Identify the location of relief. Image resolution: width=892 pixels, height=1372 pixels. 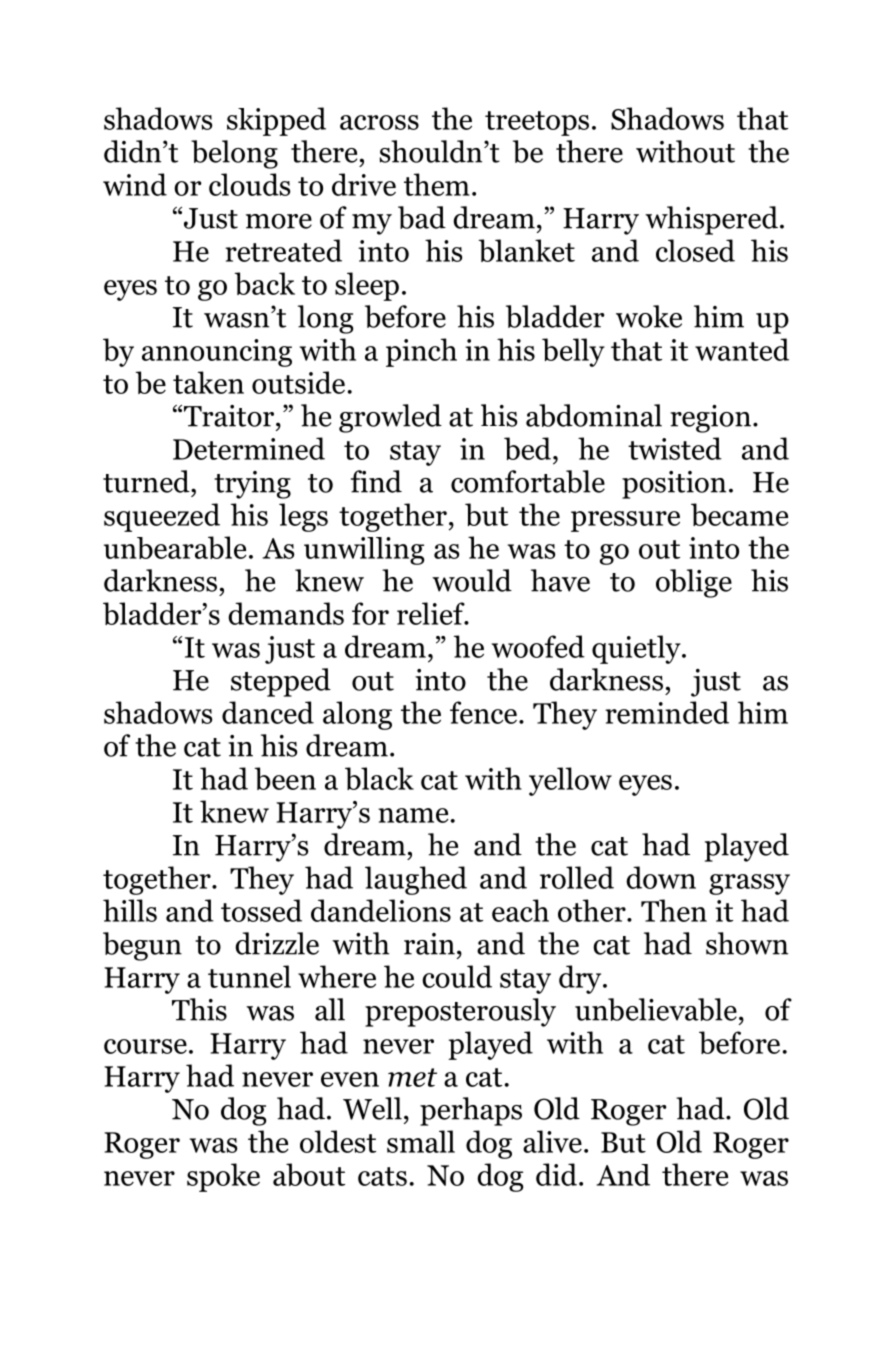
(432, 613).
